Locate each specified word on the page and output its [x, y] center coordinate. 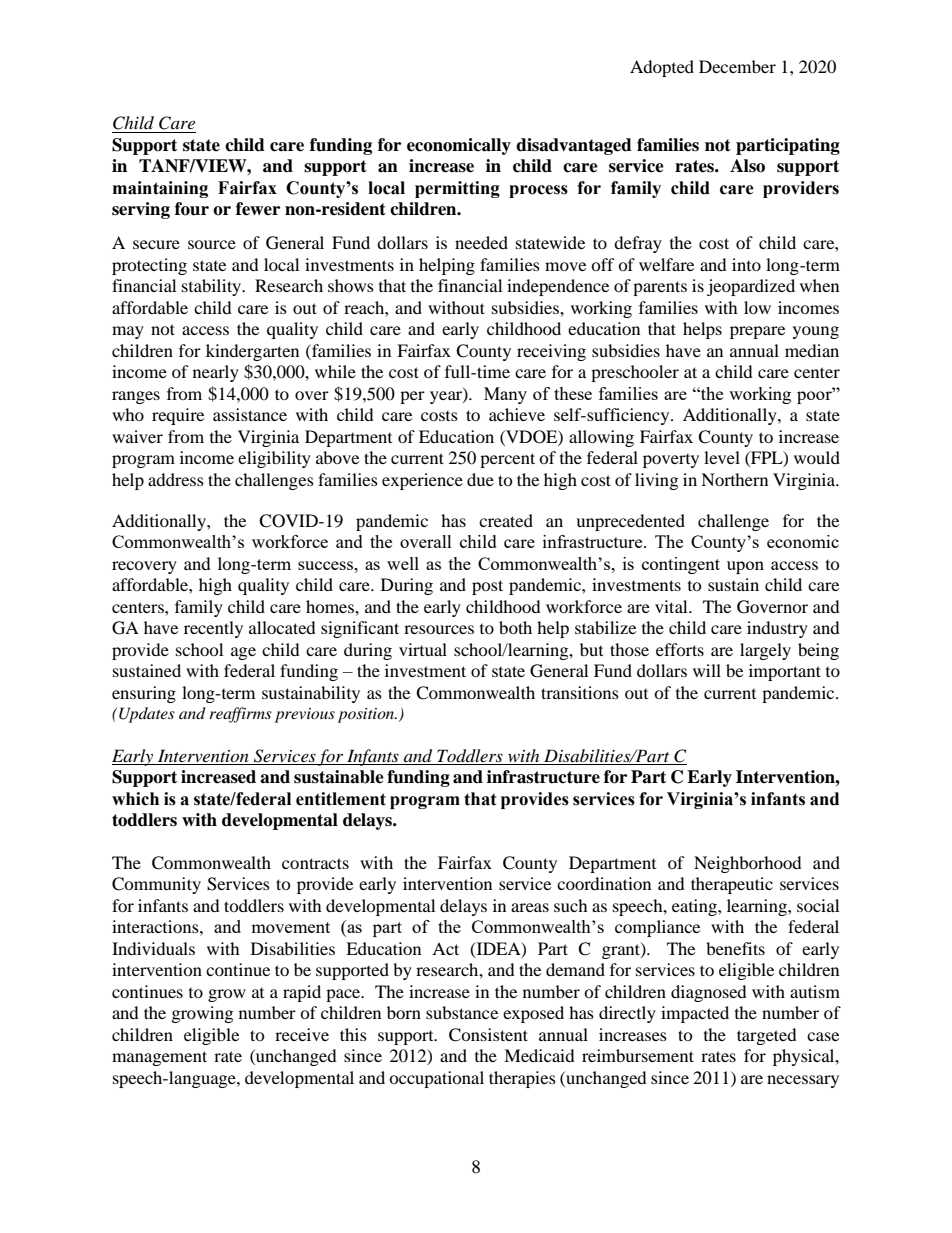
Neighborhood [748, 864]
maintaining [160, 189]
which [135, 799]
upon [745, 567]
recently [213, 629]
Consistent [488, 1035]
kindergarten [252, 352]
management [159, 1058]
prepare [757, 332]
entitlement [341, 799]
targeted [767, 1036]
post [487, 587]
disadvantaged [574, 146]
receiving [551, 352]
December [737, 66]
